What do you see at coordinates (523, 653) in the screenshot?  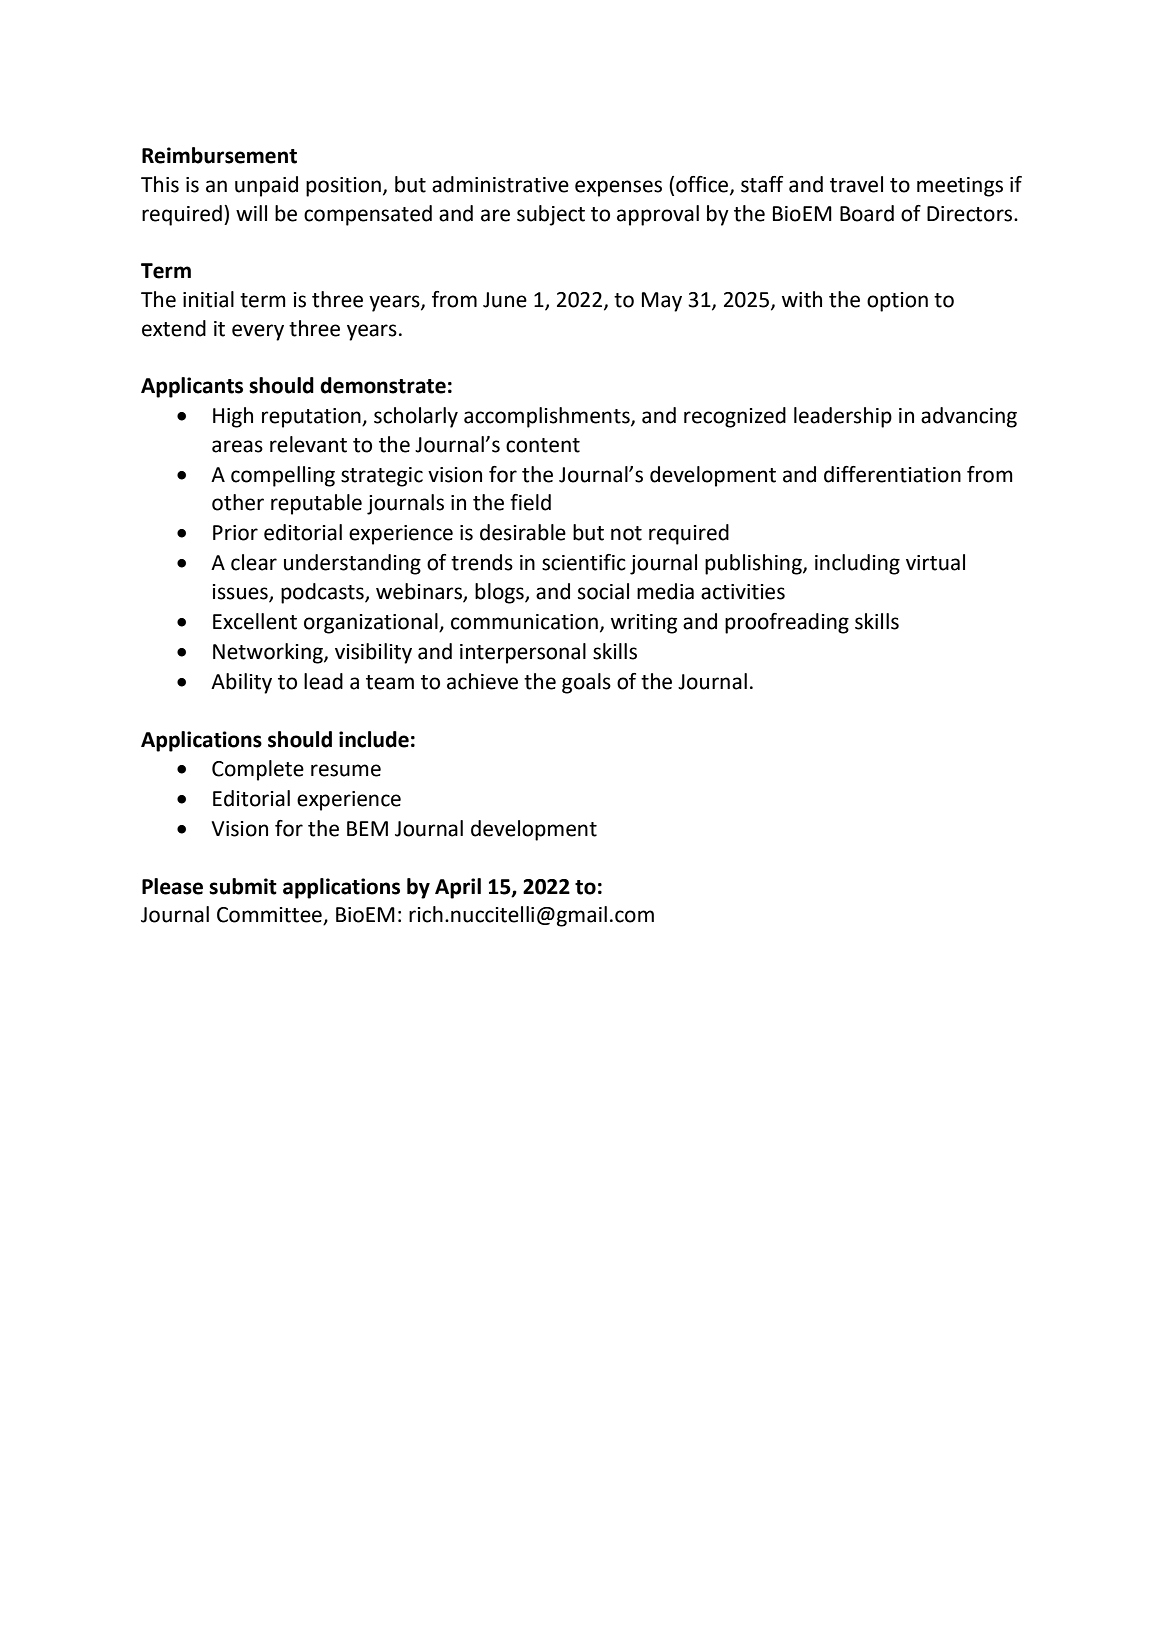 I see `interpersonal` at bounding box center [523, 653].
